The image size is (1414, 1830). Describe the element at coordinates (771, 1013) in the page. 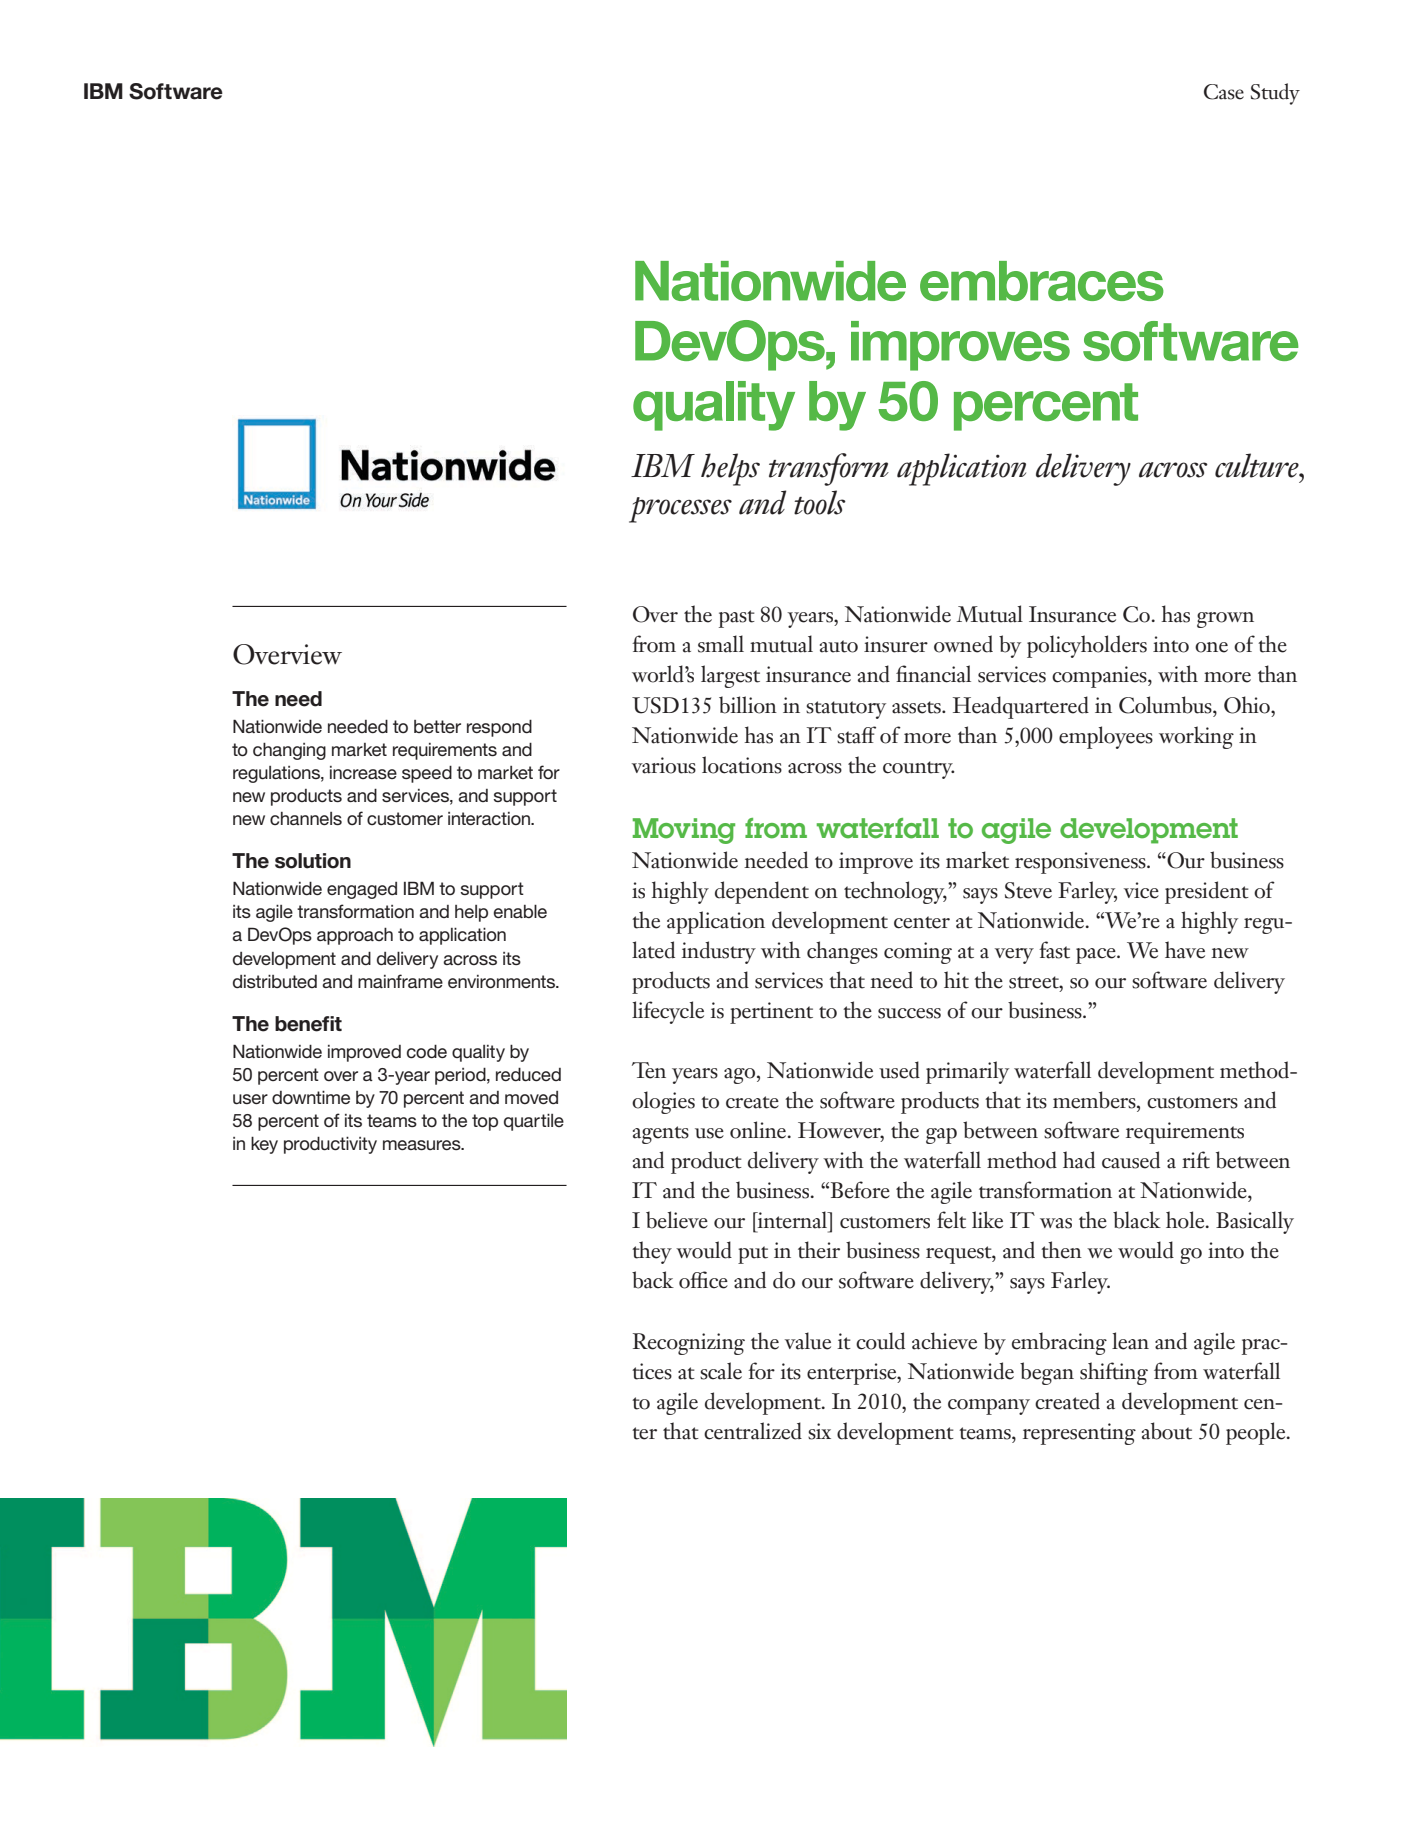

I see `pertinent` at that location.
